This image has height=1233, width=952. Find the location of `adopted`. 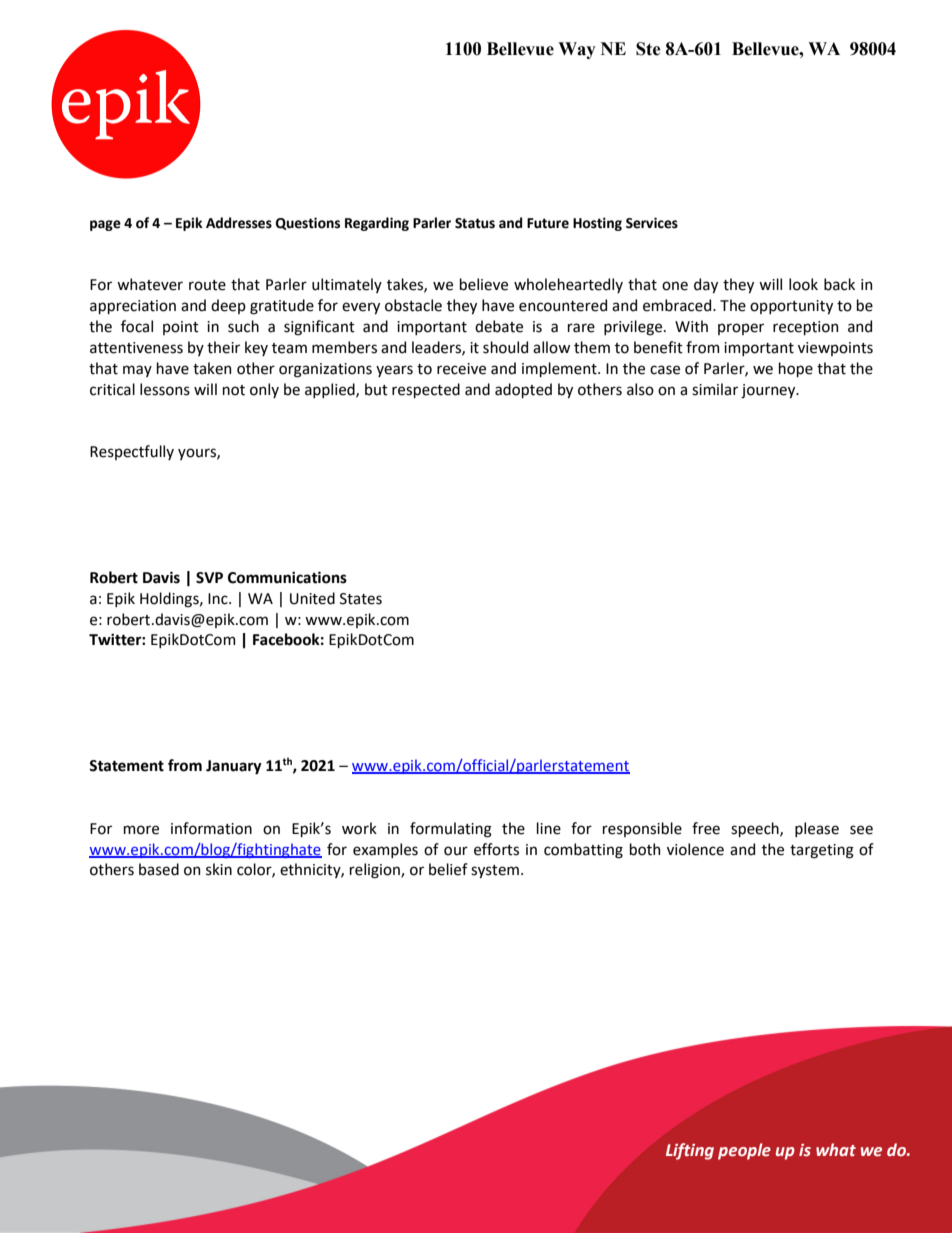

adopted is located at coordinates (523, 390).
